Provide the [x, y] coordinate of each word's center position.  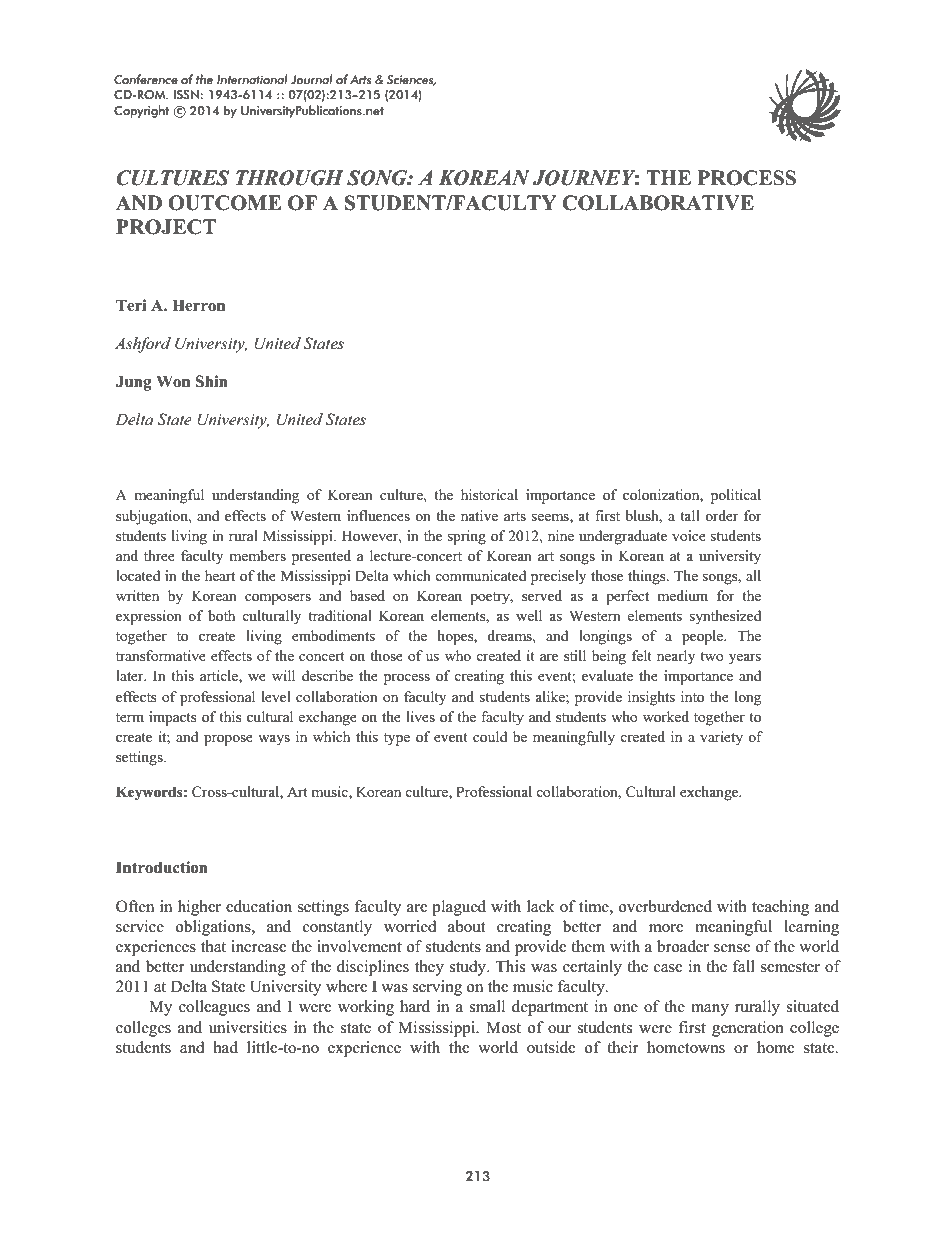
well [529, 615]
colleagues [214, 1008]
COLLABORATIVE [658, 203]
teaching [780, 908]
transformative [161, 655]
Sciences [411, 80]
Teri [131, 305]
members [257, 555]
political [736, 496]
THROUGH [290, 178]
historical [489, 494]
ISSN [186, 95]
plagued [459, 908]
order [722, 515]
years [745, 659]
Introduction [162, 867]
